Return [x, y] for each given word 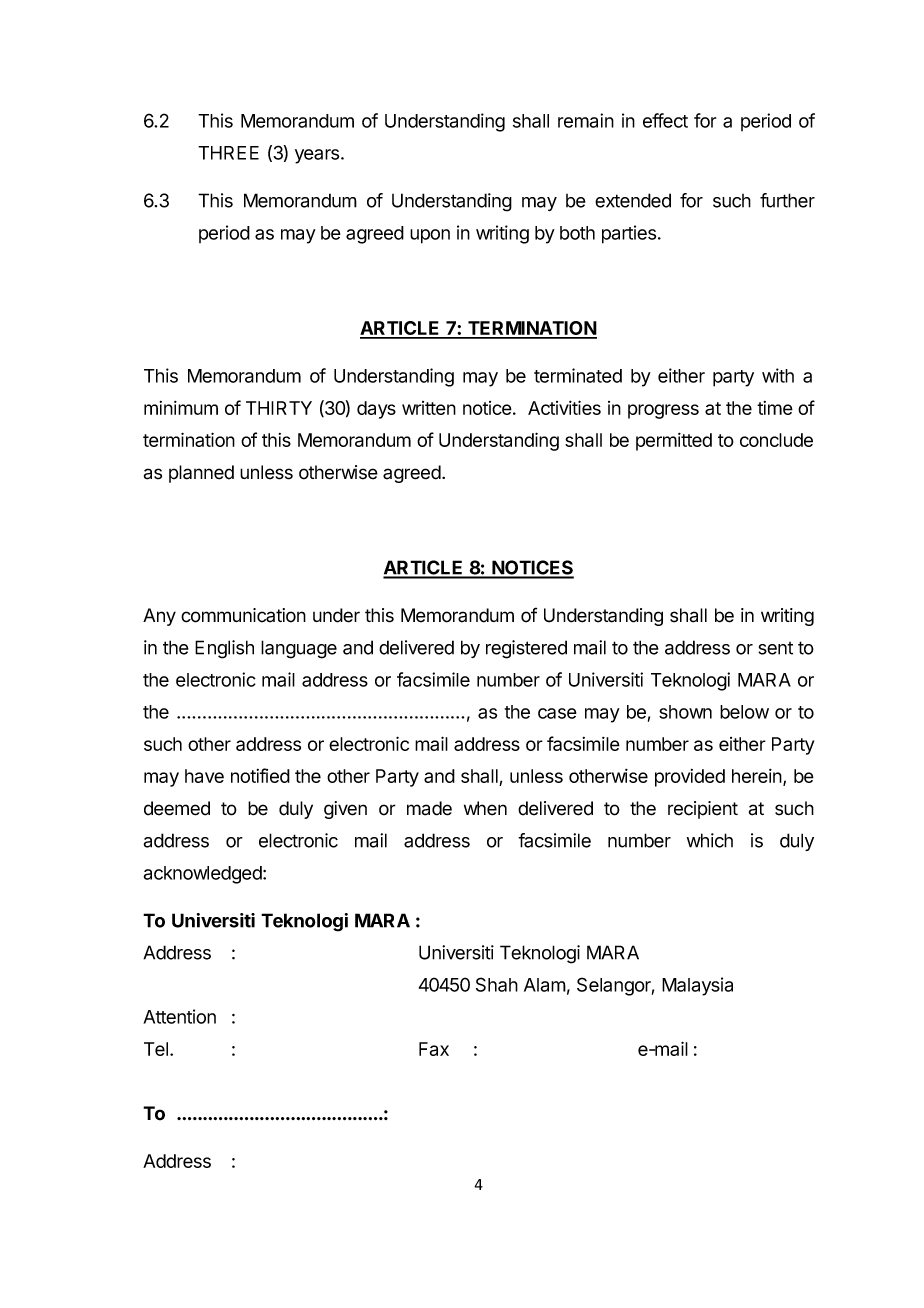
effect [665, 120]
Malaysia [697, 986]
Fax [434, 1049]
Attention [179, 1016]
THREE [228, 153]
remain [586, 120]
